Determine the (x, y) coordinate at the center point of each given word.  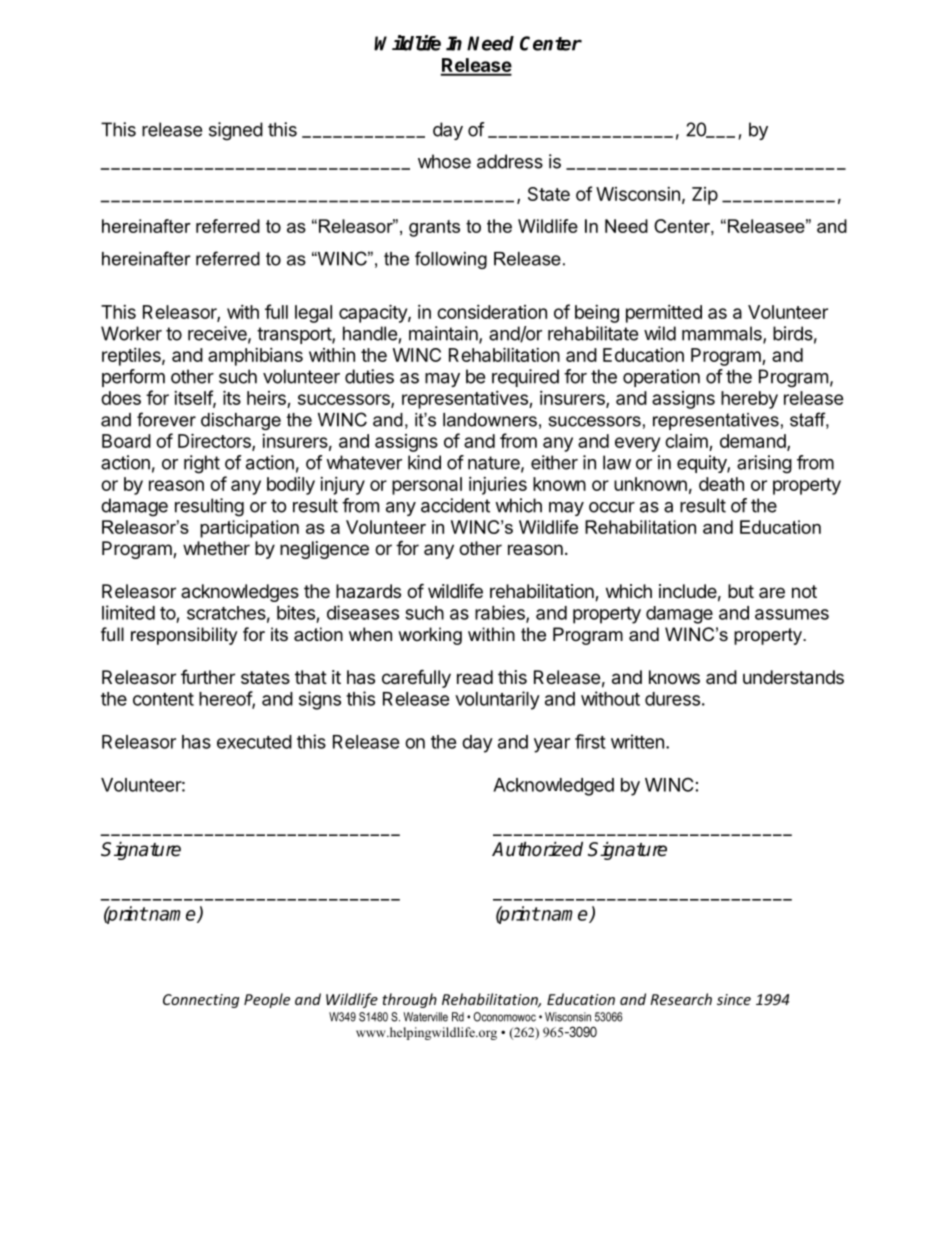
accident (455, 505)
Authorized (537, 849)
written (637, 741)
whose (444, 161)
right (202, 464)
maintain (444, 334)
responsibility (184, 636)
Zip (705, 196)
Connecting (201, 1001)
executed (254, 742)
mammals (723, 334)
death (721, 484)
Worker (131, 333)
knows (674, 677)
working (430, 636)
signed (236, 131)
